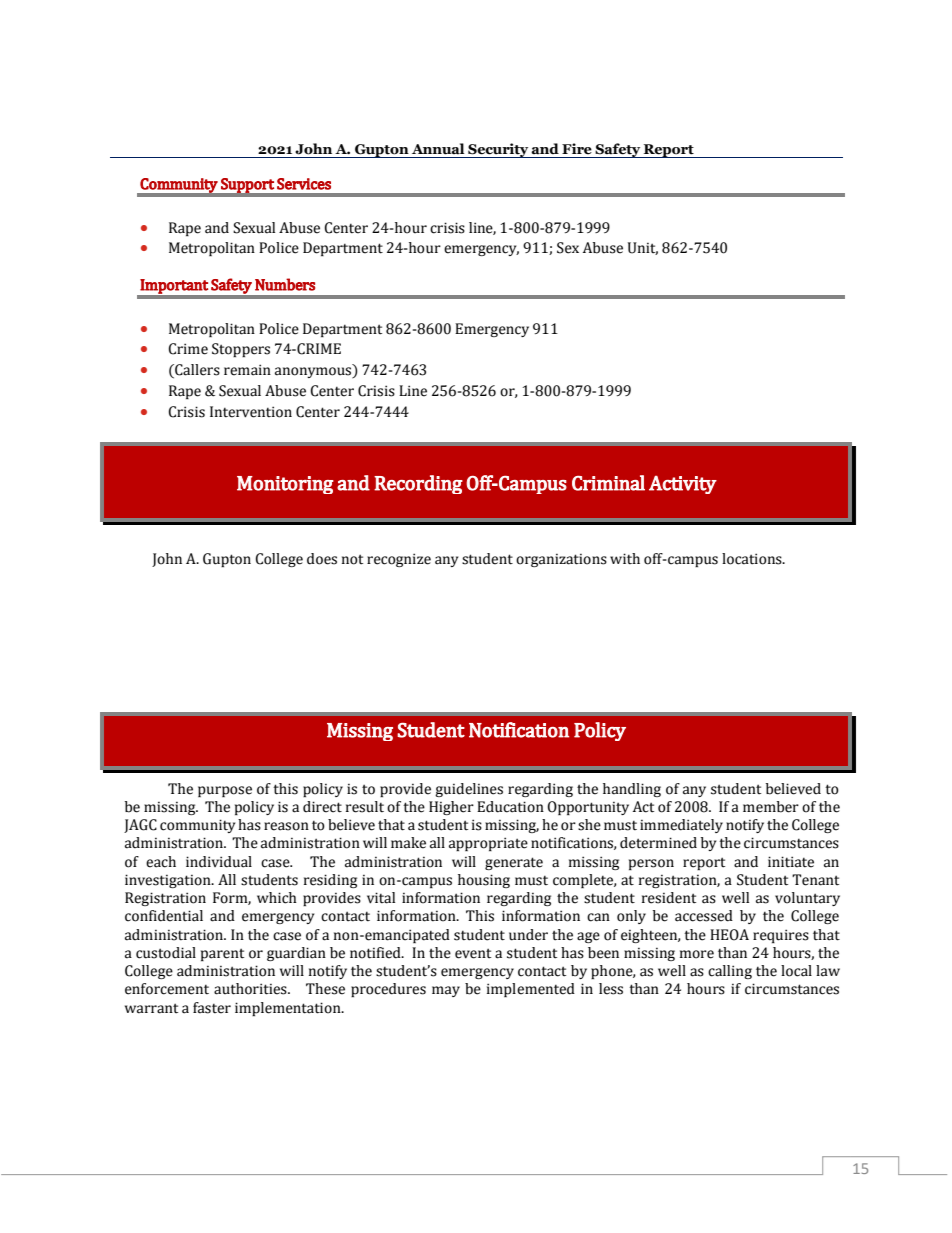  What do you see at coordinates (314, 372) in the screenshot?
I see `anonymous` at bounding box center [314, 372].
